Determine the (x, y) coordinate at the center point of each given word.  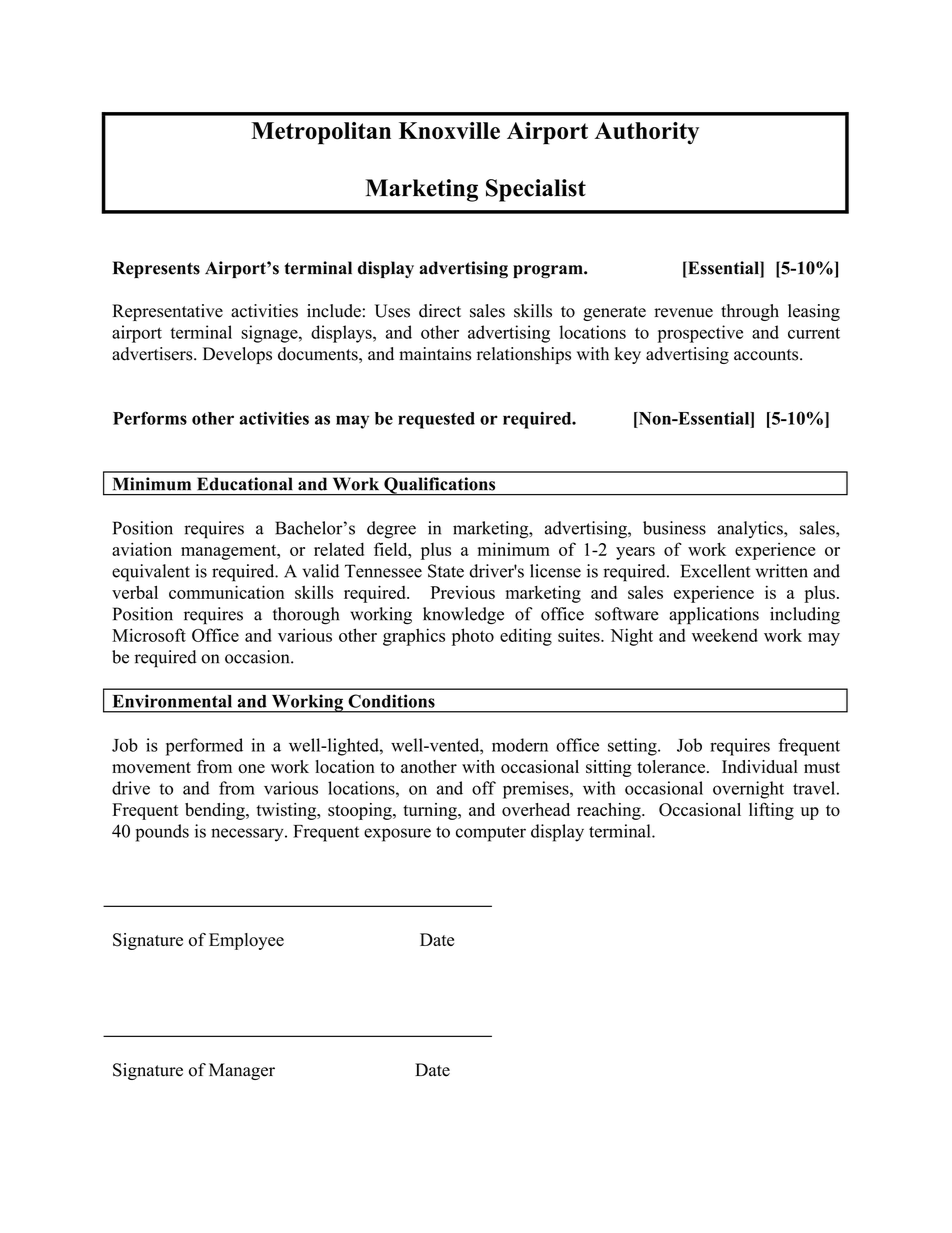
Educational (245, 484)
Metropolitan (321, 133)
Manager (242, 1071)
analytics (751, 529)
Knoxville (449, 131)
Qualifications (440, 486)
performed (204, 747)
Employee (246, 941)
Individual (760, 766)
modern (520, 745)
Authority (647, 133)
